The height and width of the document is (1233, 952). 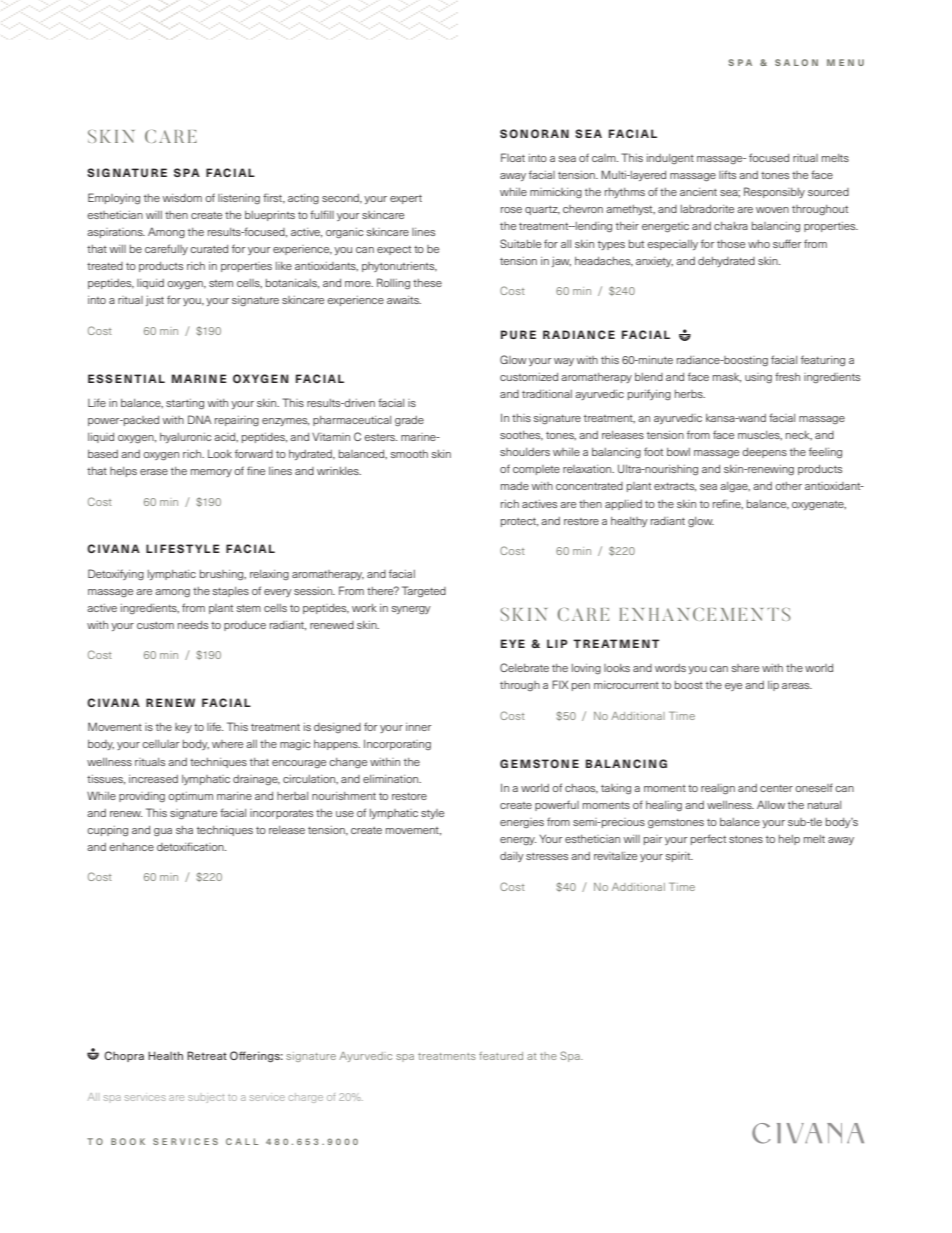 What do you see at coordinates (513, 157) in the document?
I see `Float` at bounding box center [513, 157].
